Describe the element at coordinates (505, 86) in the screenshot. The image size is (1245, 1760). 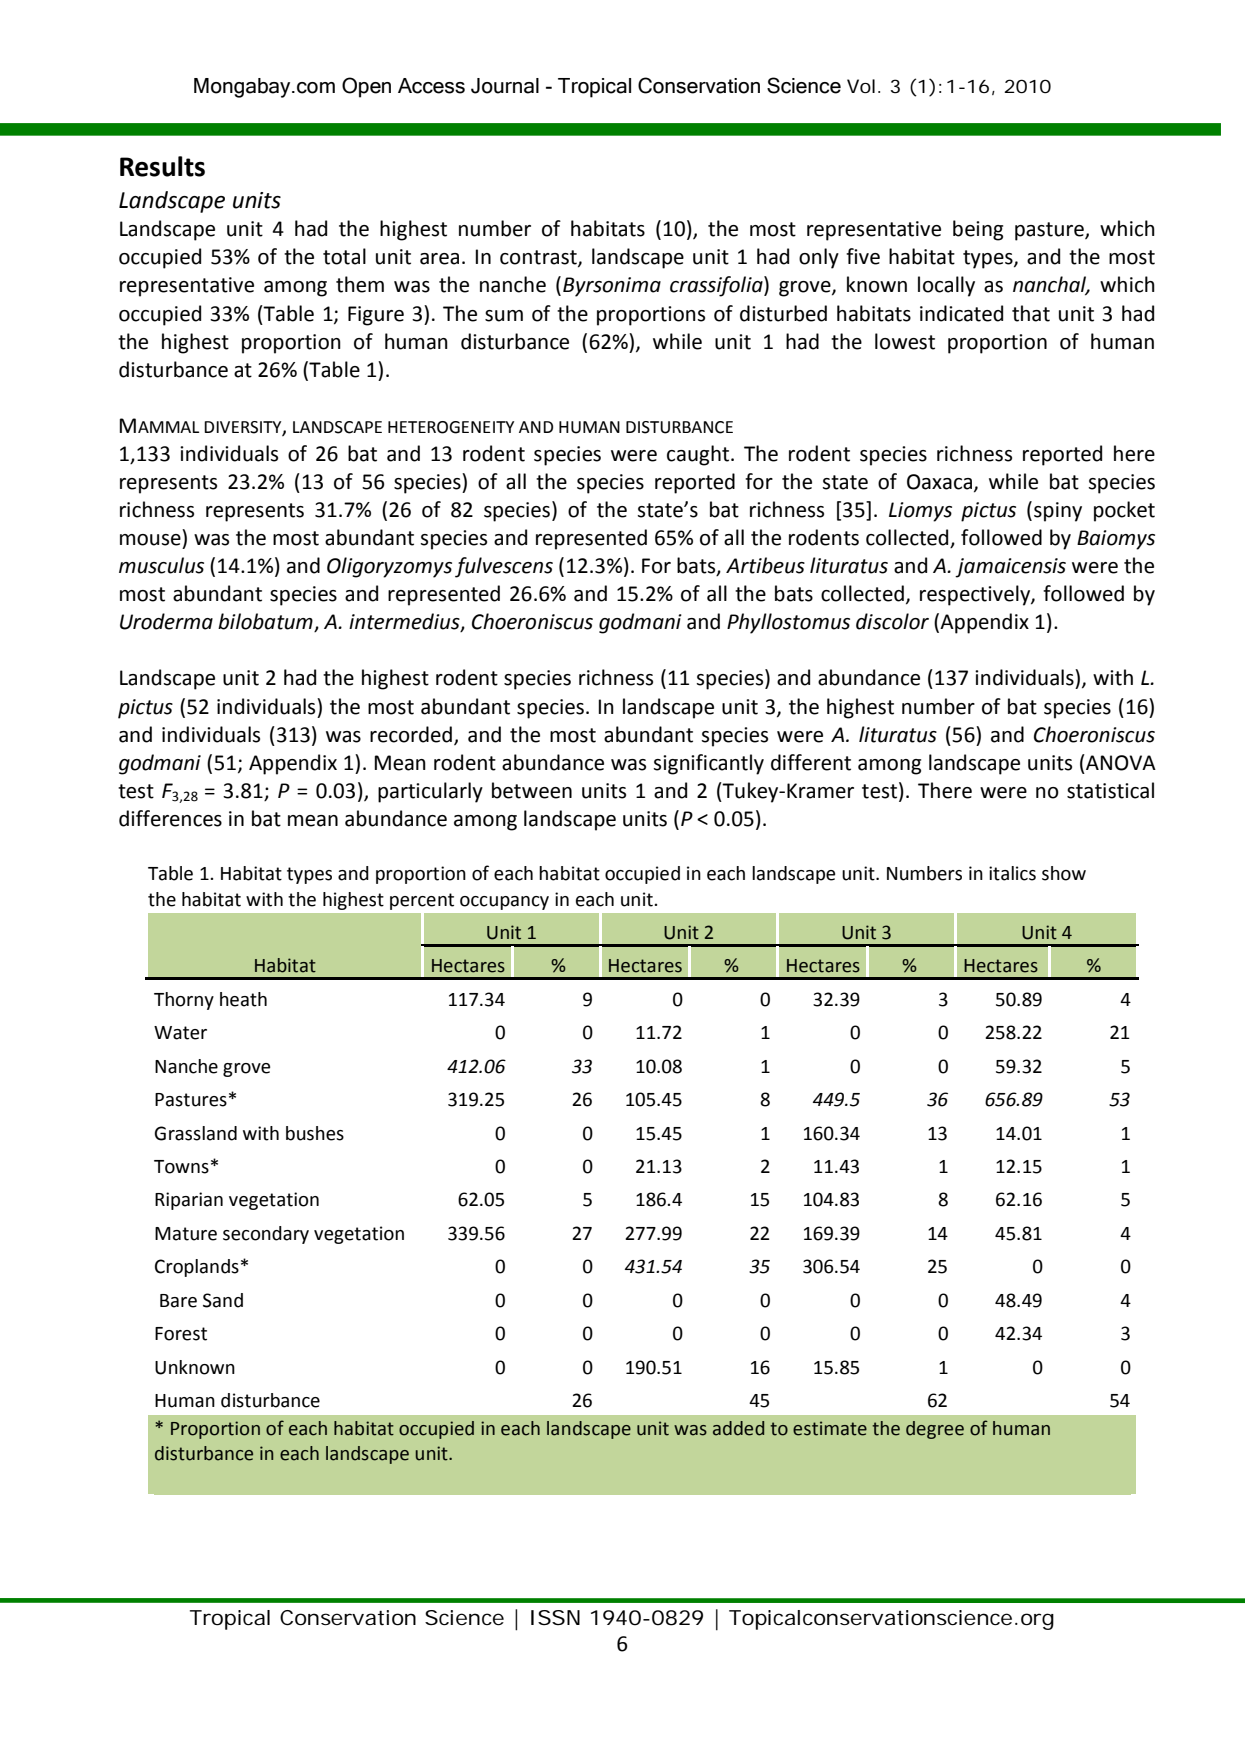
I see `Journal` at that location.
